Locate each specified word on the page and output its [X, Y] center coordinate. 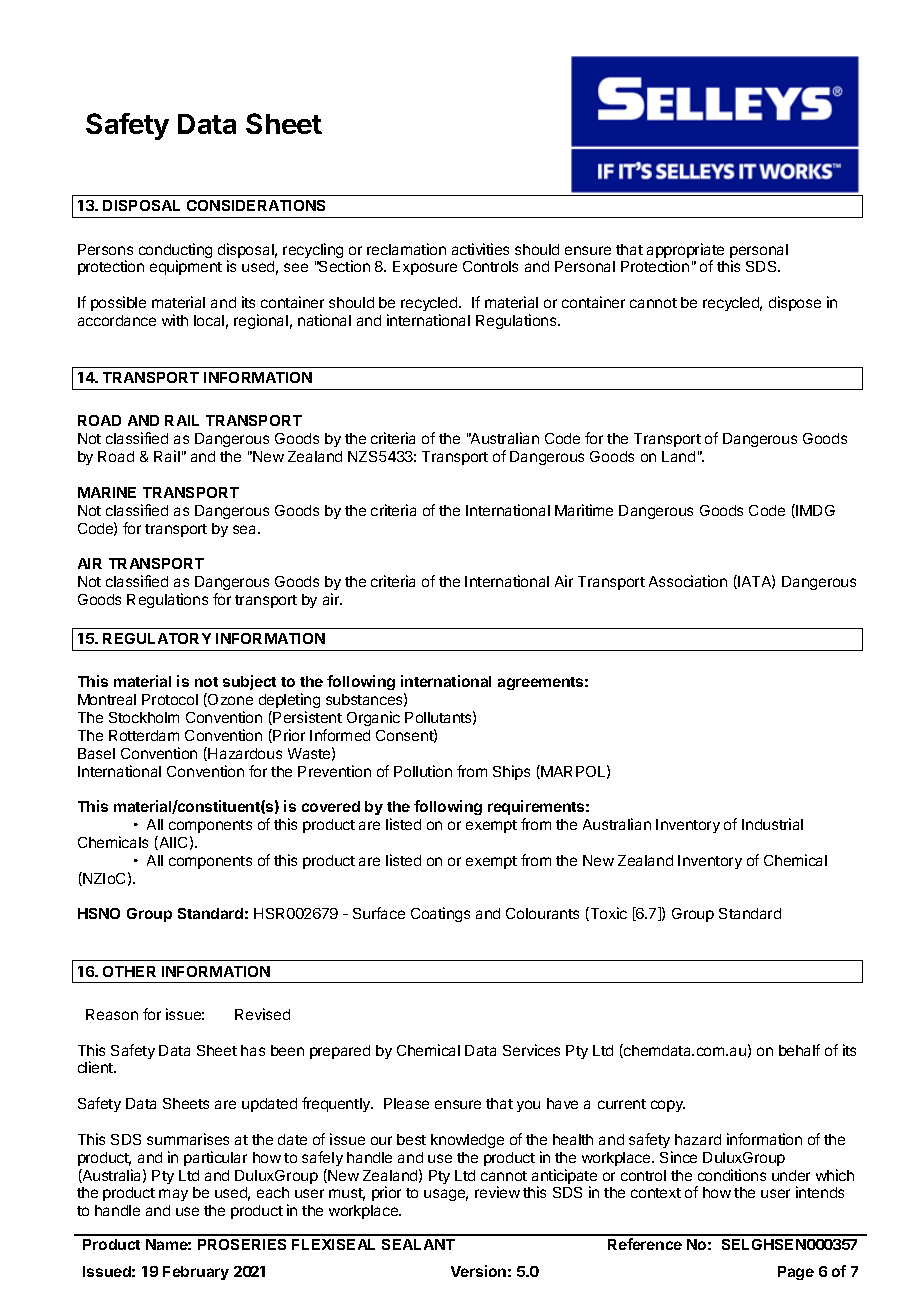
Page [796, 1273]
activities [480, 249]
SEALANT [418, 1244]
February [196, 1273]
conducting [175, 252]
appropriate [685, 252]
